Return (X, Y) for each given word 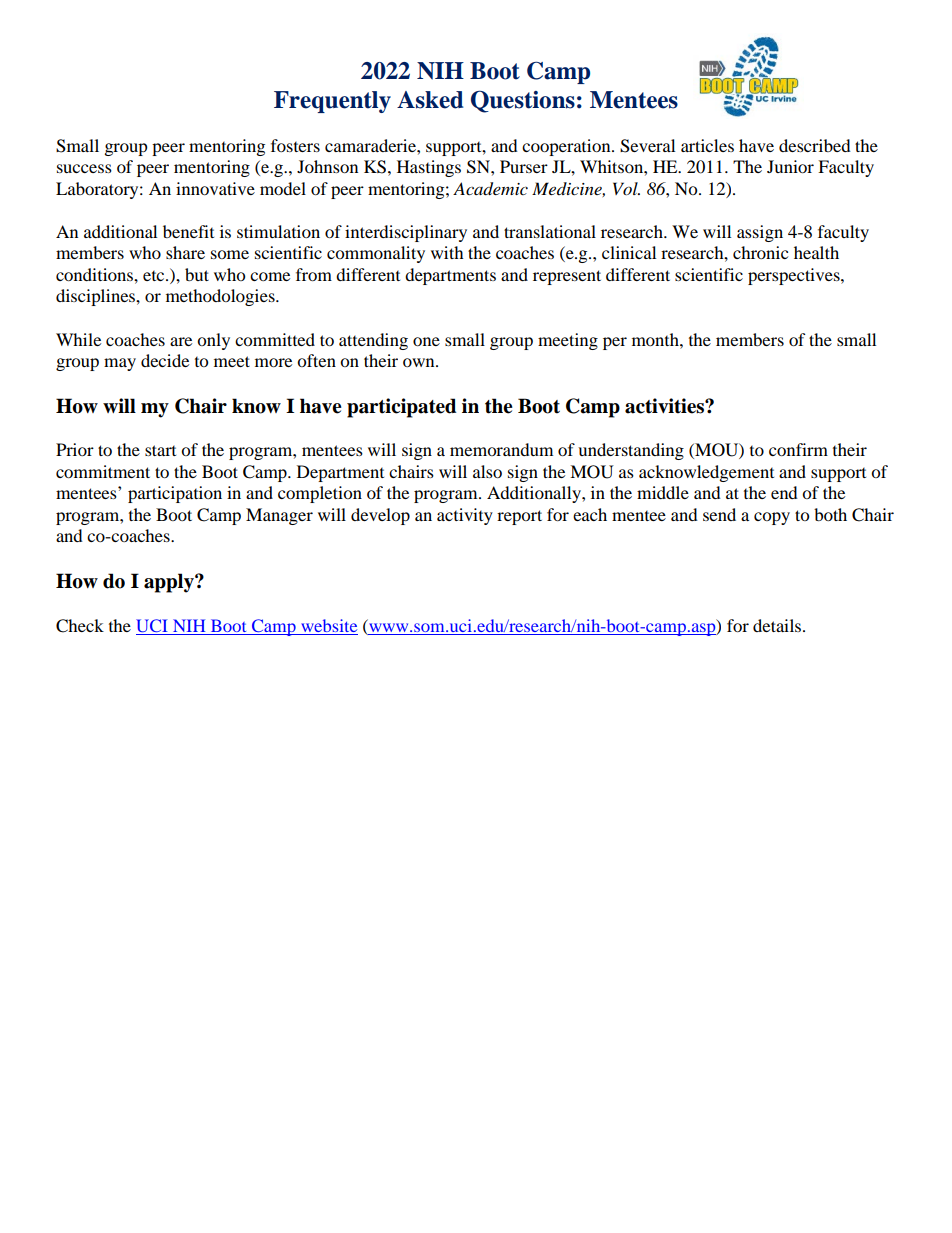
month (656, 339)
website (329, 625)
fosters (295, 145)
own (420, 362)
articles (707, 145)
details (778, 625)
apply (170, 583)
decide (165, 360)
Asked (430, 100)
